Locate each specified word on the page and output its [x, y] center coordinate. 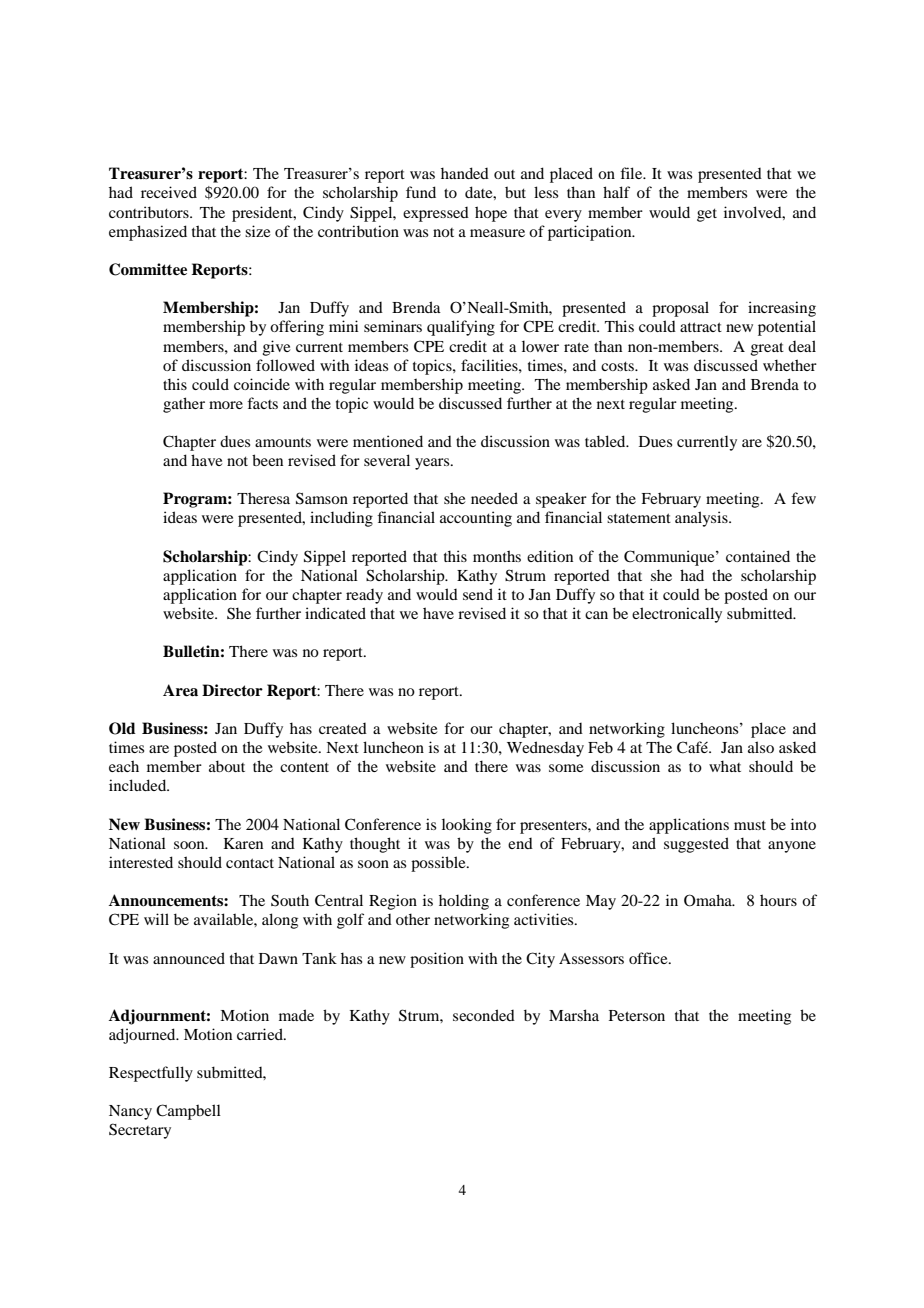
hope [491, 214]
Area [180, 690]
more [226, 405]
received [169, 192]
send [478, 594]
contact [250, 863]
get [707, 215]
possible [439, 864]
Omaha [709, 900]
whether [790, 365]
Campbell [188, 1112]
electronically [677, 615]
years [433, 464]
